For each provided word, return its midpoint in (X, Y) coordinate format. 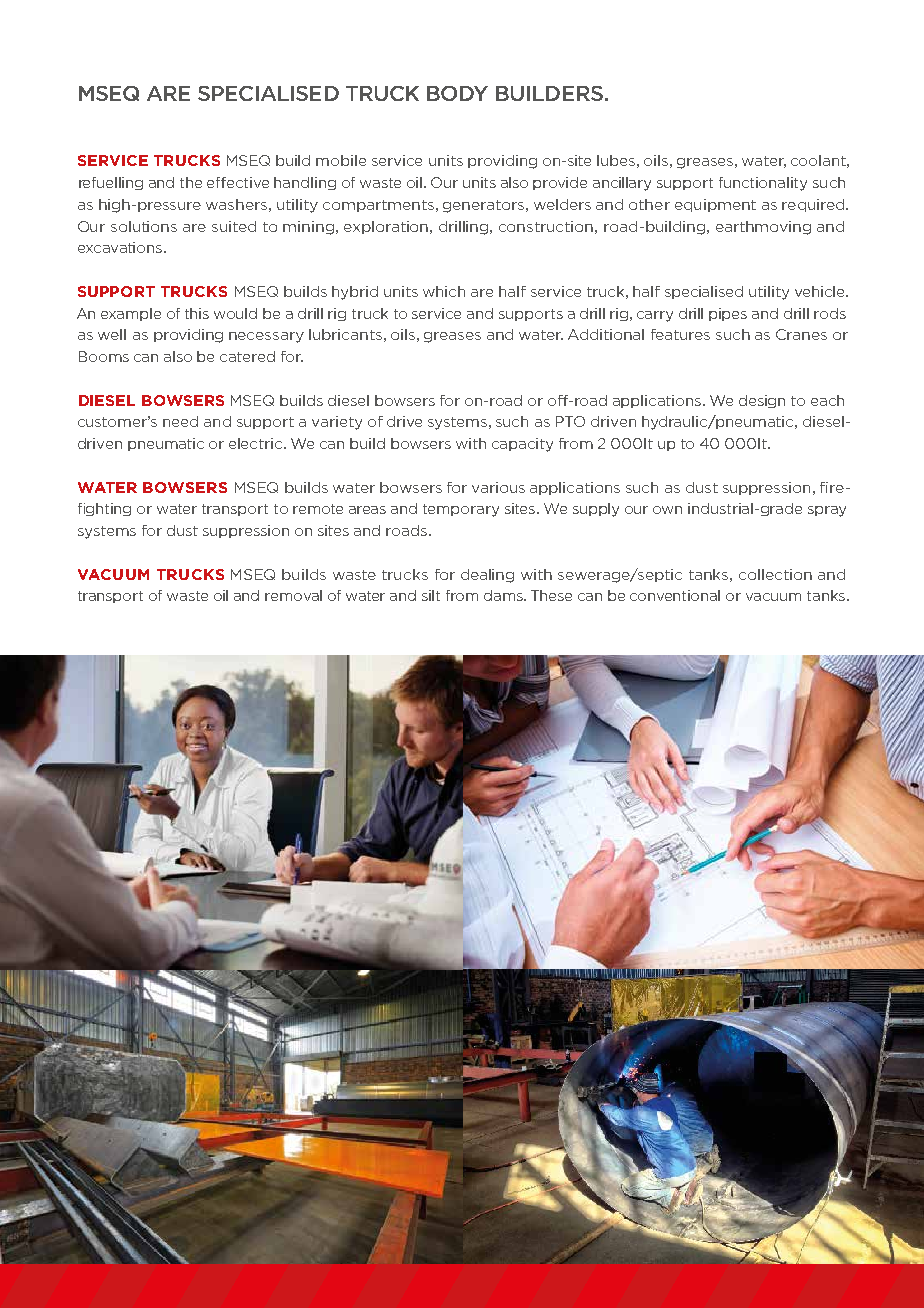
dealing (487, 576)
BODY (457, 93)
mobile (341, 160)
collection (775, 574)
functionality (763, 184)
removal (293, 595)
